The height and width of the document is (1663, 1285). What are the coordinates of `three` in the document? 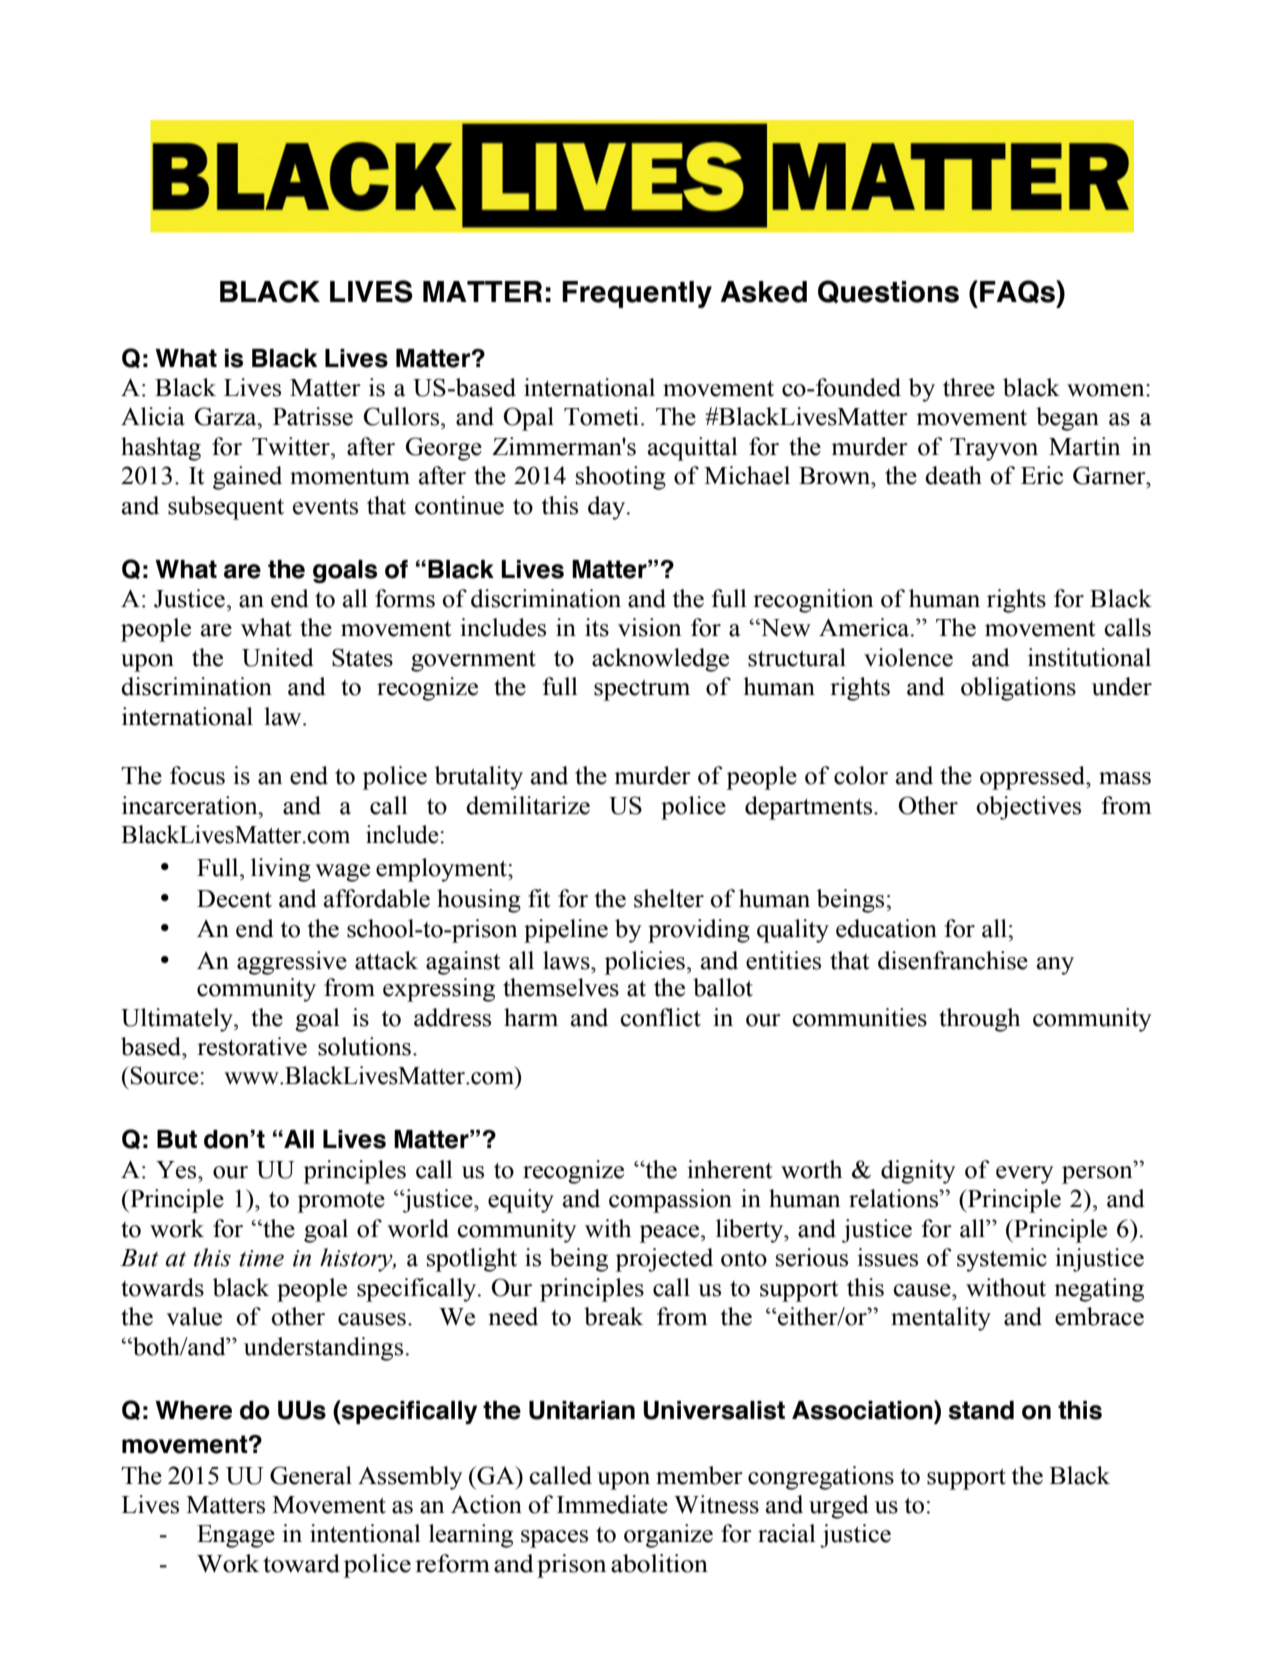 It's located at (969, 387).
